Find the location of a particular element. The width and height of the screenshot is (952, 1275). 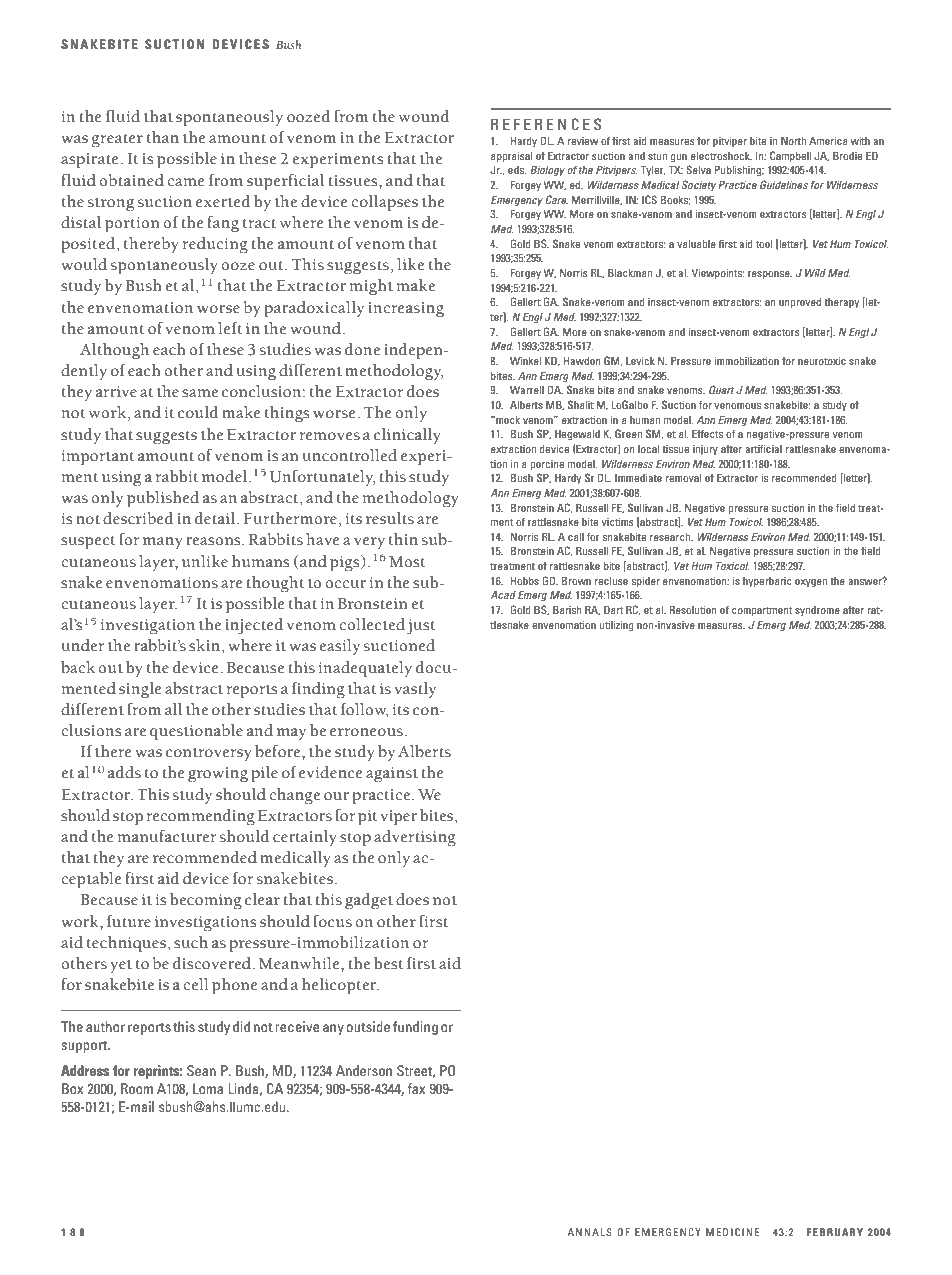

appraisal is located at coordinates (511, 157).
